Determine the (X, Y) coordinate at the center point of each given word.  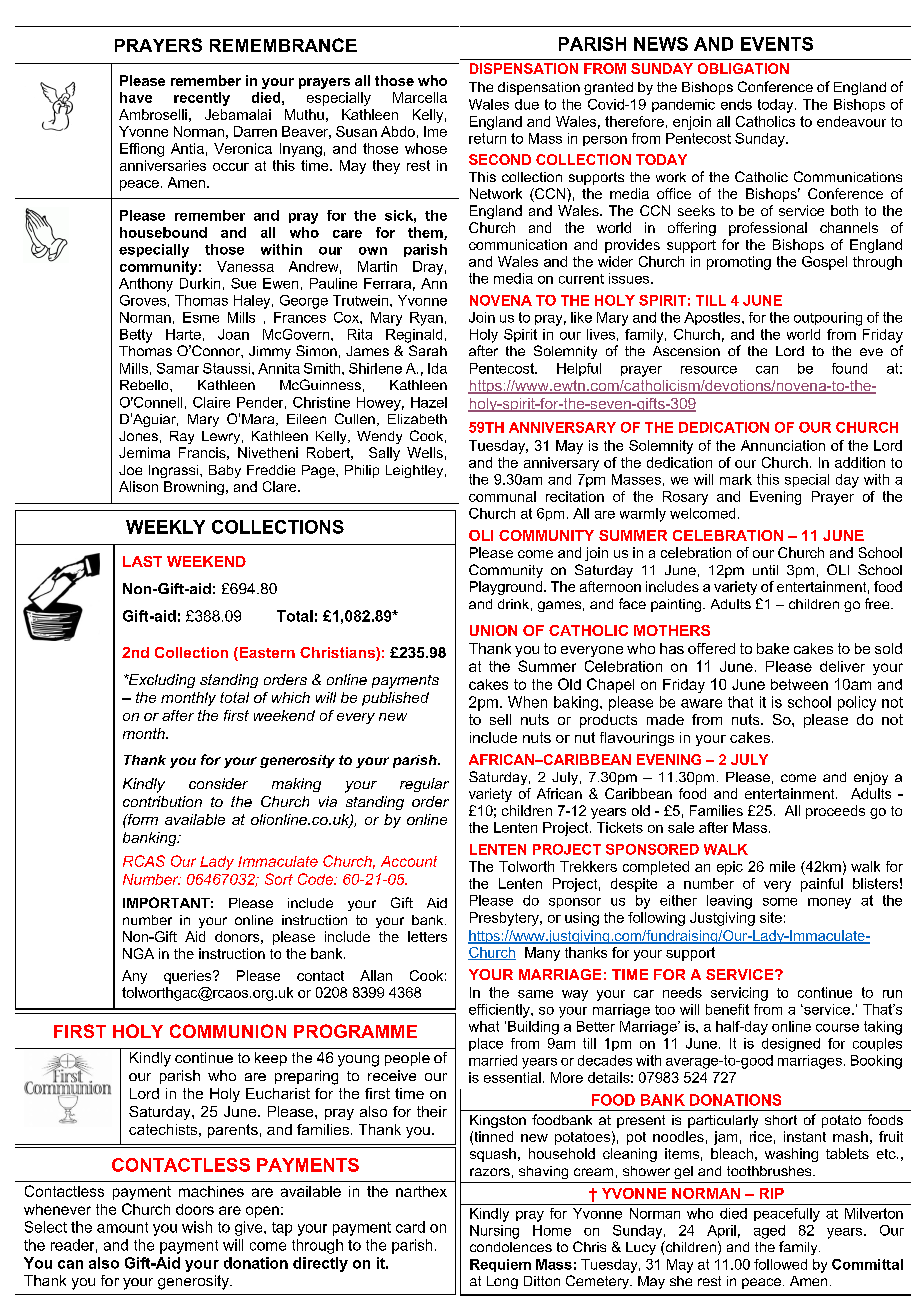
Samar (178, 368)
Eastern (266, 654)
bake (773, 648)
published (395, 699)
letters (427, 936)
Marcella (420, 97)
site (771, 917)
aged (769, 1232)
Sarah (428, 350)
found (849, 368)
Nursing (494, 1232)
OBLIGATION (743, 68)
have (136, 97)
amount (122, 1227)
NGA (138, 953)
